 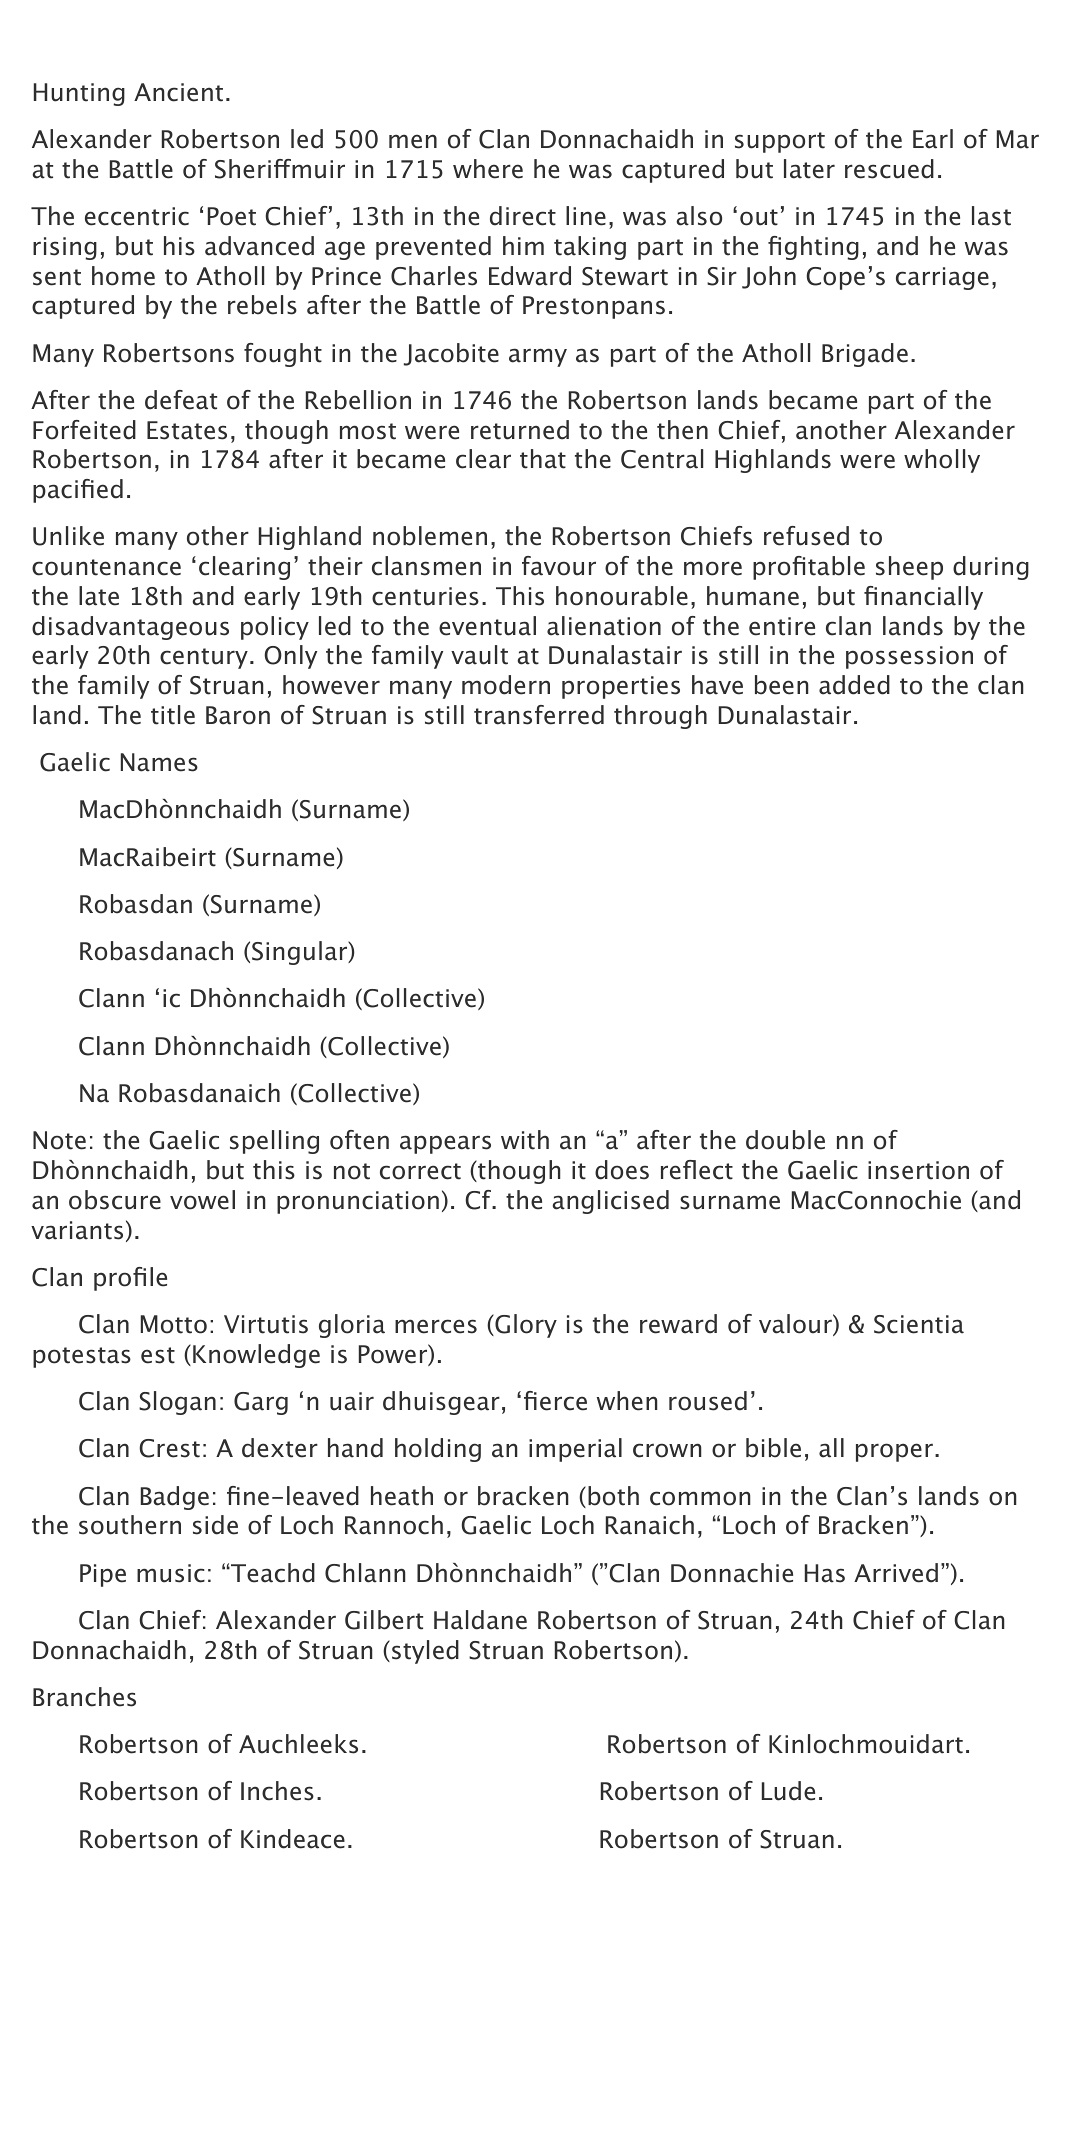 I want to click on modern, so click(x=506, y=685).
